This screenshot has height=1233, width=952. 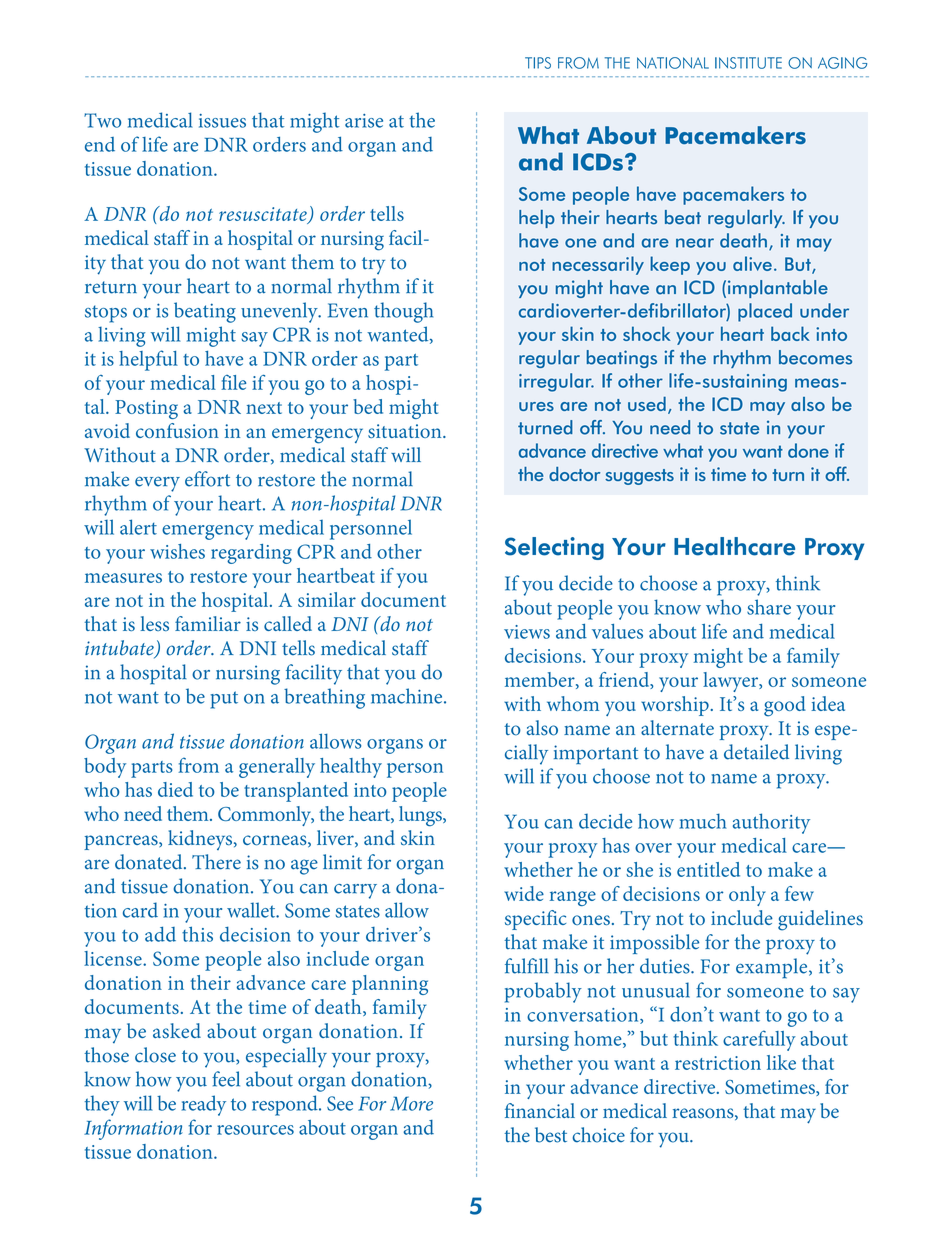 I want to click on share, so click(x=769, y=607).
